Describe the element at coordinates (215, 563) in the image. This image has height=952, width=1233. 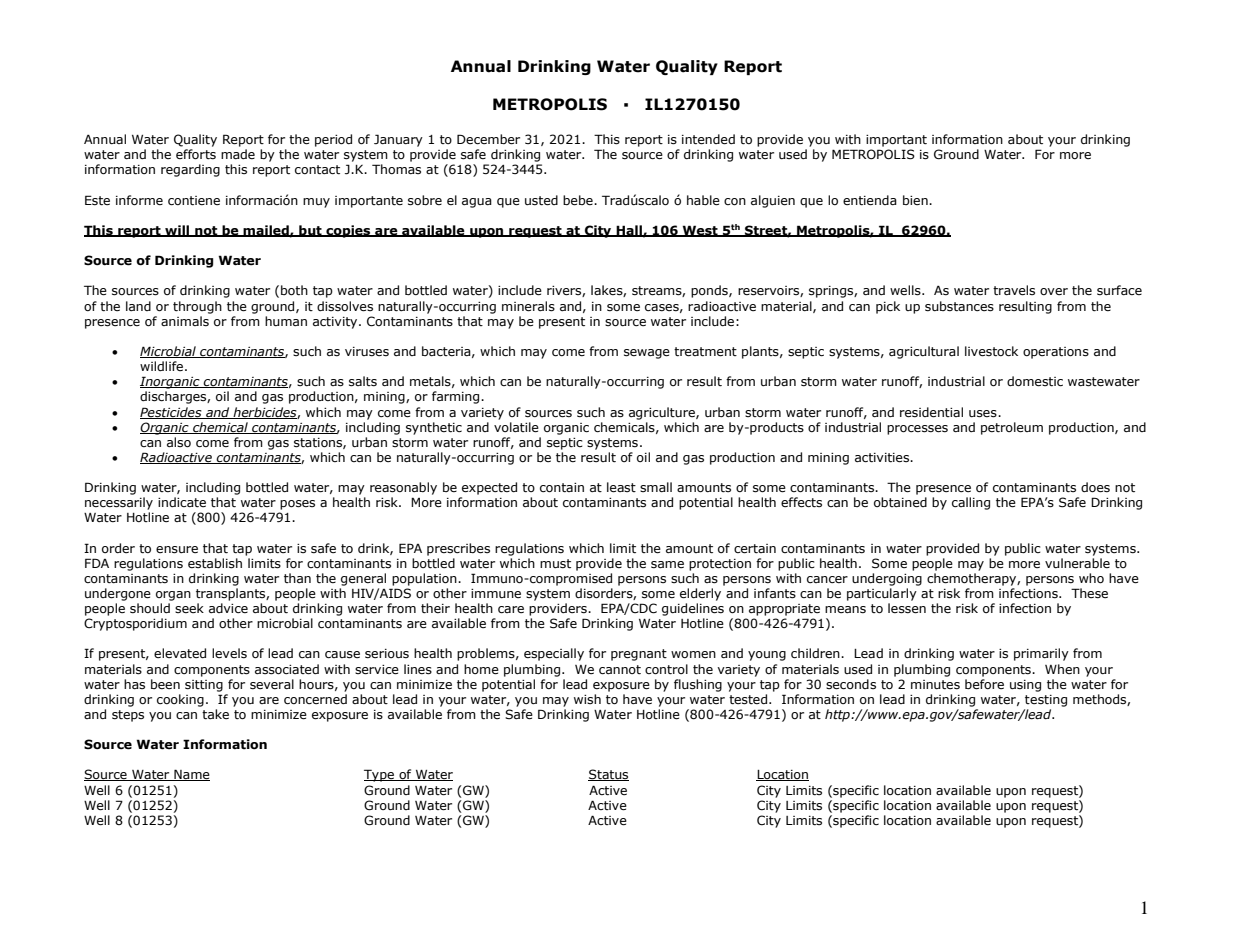
I see `establish` at that location.
